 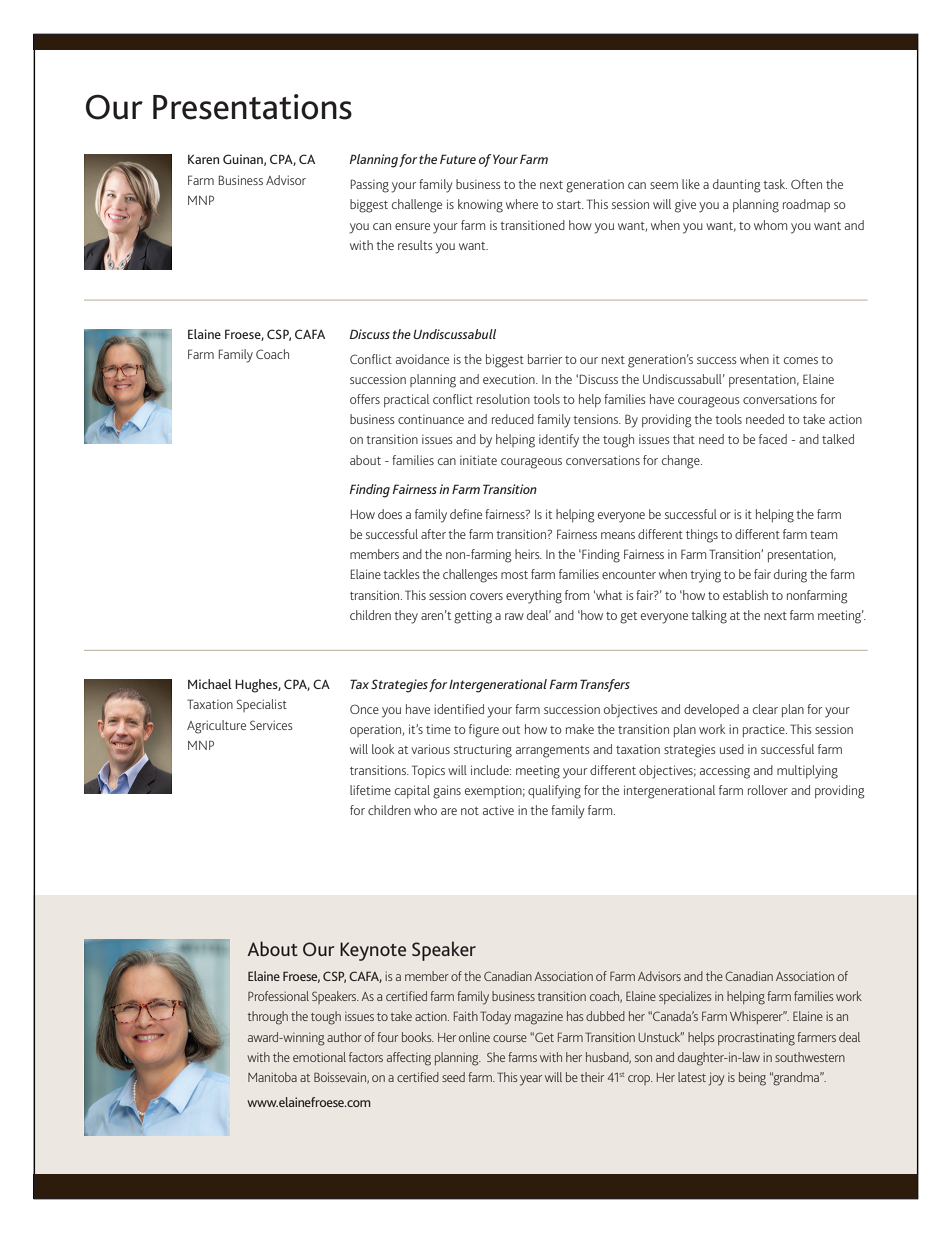 I want to click on resolution, so click(x=503, y=399).
